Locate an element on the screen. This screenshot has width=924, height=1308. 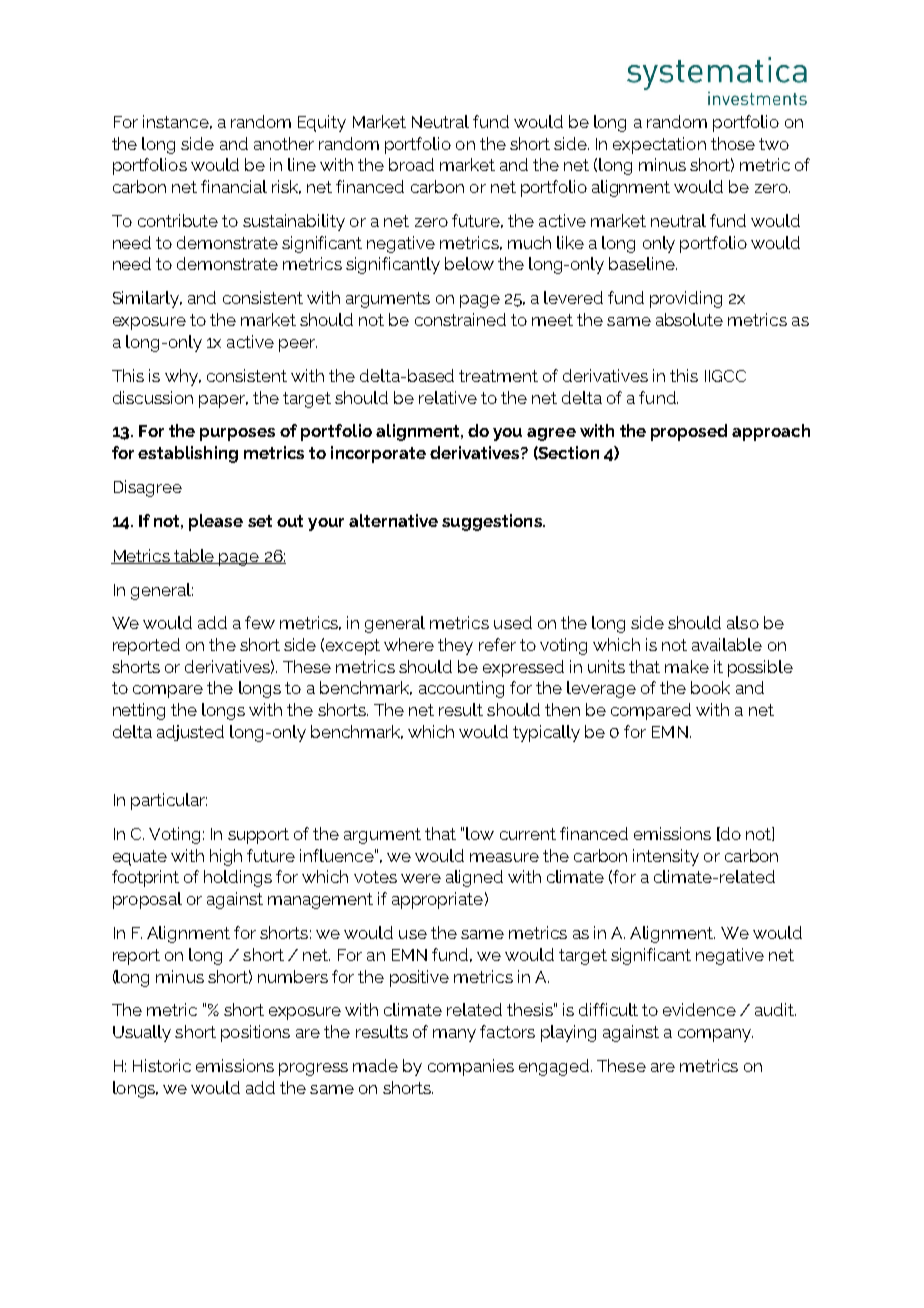
financial is located at coordinates (234, 186).
